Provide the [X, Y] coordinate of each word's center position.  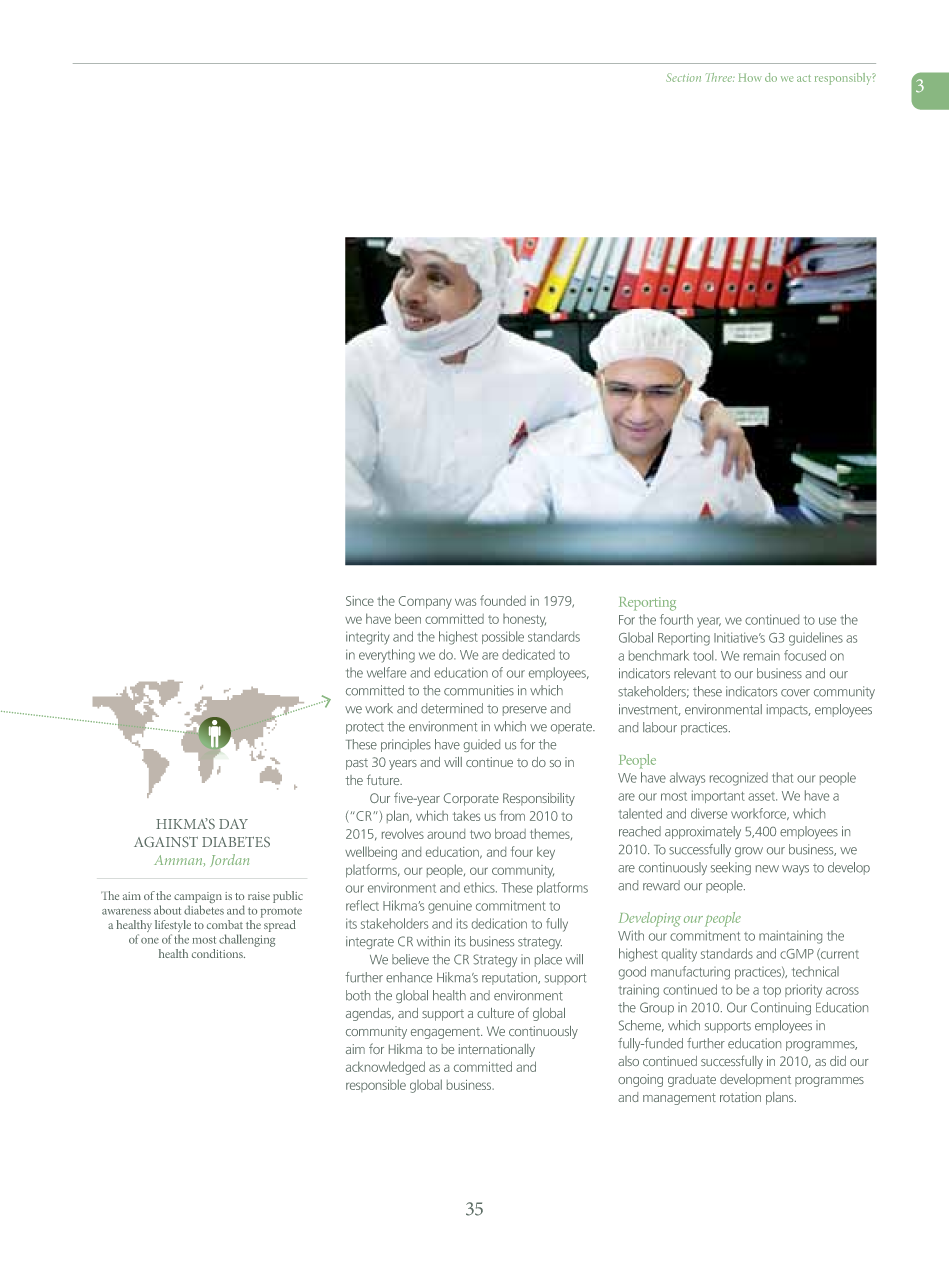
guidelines [816, 639]
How [750, 77]
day [233, 824]
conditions [218, 953]
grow [749, 852]
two [480, 834]
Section [683, 77]
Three [720, 77]
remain [762, 656]
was [465, 602]
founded [503, 600]
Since [360, 601]
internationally [497, 1050]
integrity [368, 638]
